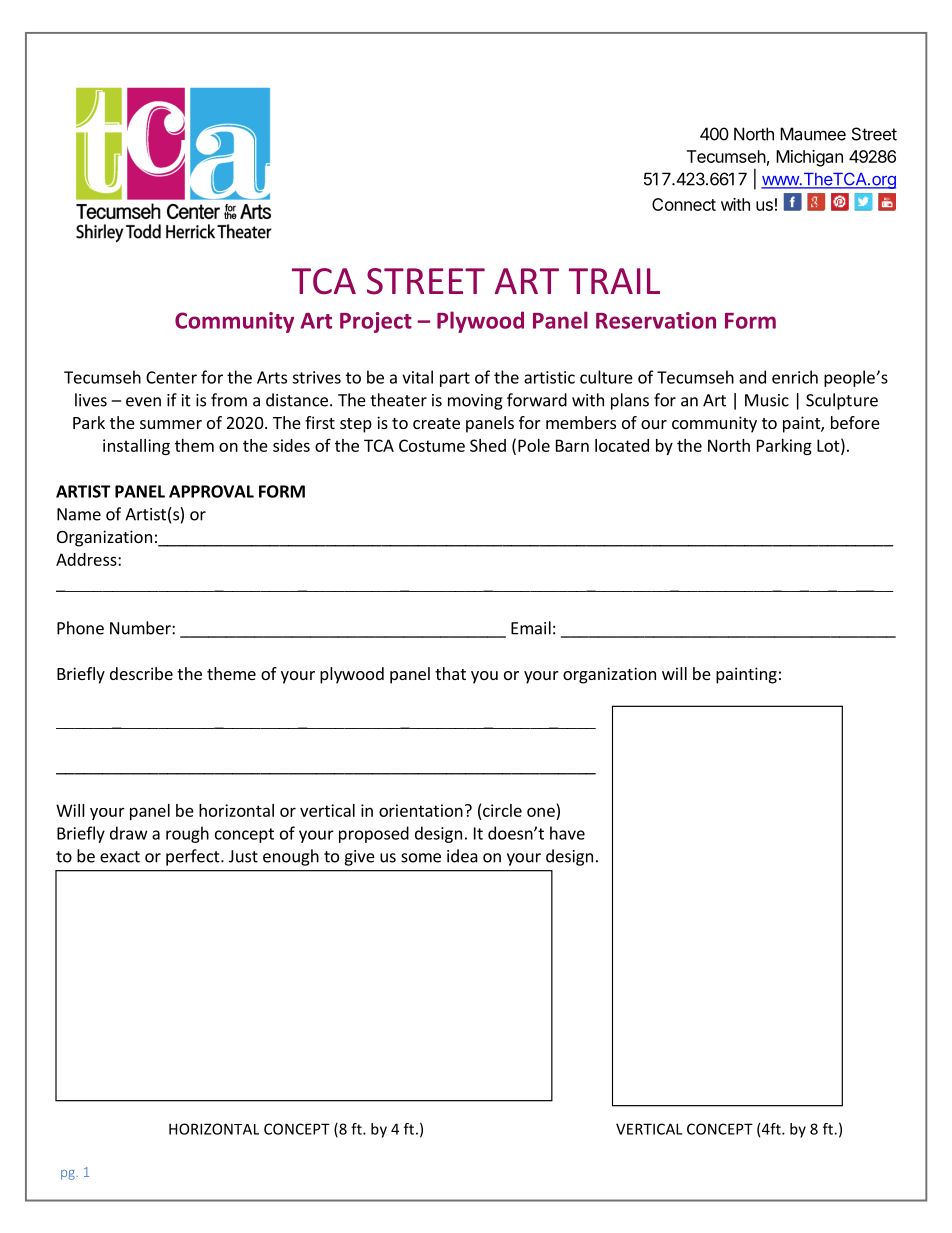 The image size is (952, 1233). Describe the element at coordinates (187, 834) in the image. I see `rough` at that location.
